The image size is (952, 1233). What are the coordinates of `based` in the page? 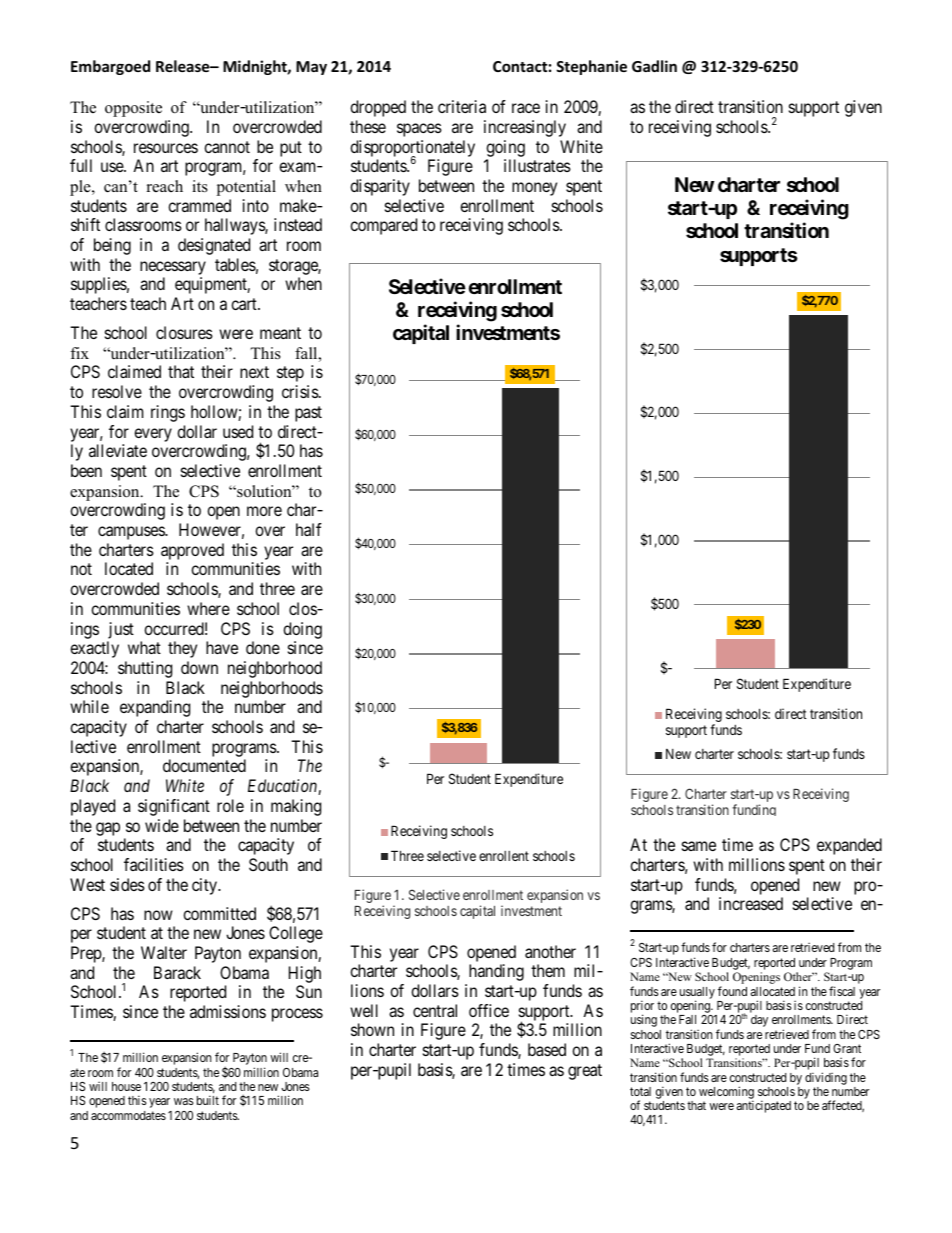 It's located at (547, 1049).
